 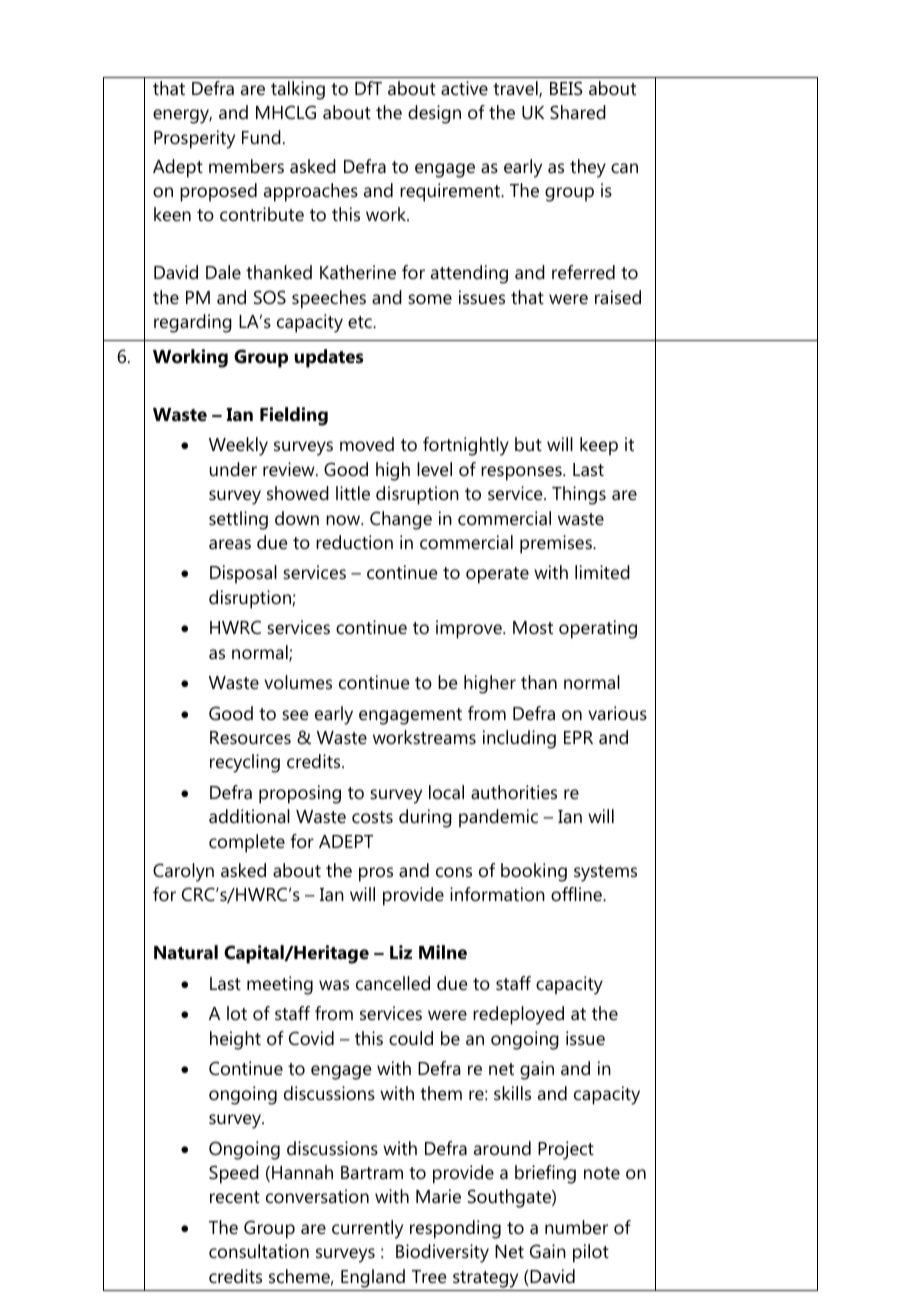 I want to click on recent, so click(x=235, y=1197).
